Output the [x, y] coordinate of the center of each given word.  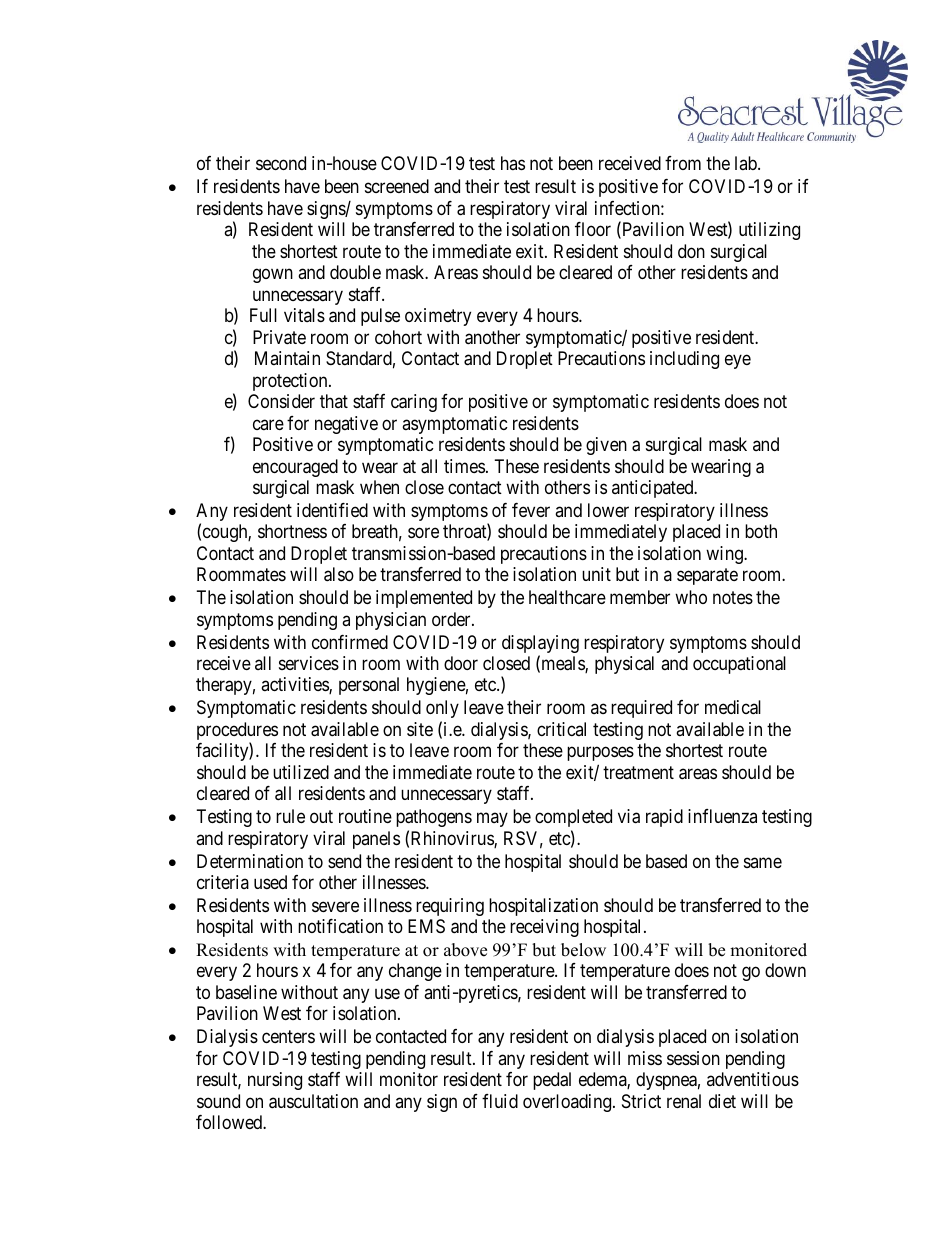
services [309, 663]
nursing [275, 1081]
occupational [739, 665]
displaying [540, 645]
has [513, 163]
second [281, 163]
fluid [500, 1101]
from [683, 163]
